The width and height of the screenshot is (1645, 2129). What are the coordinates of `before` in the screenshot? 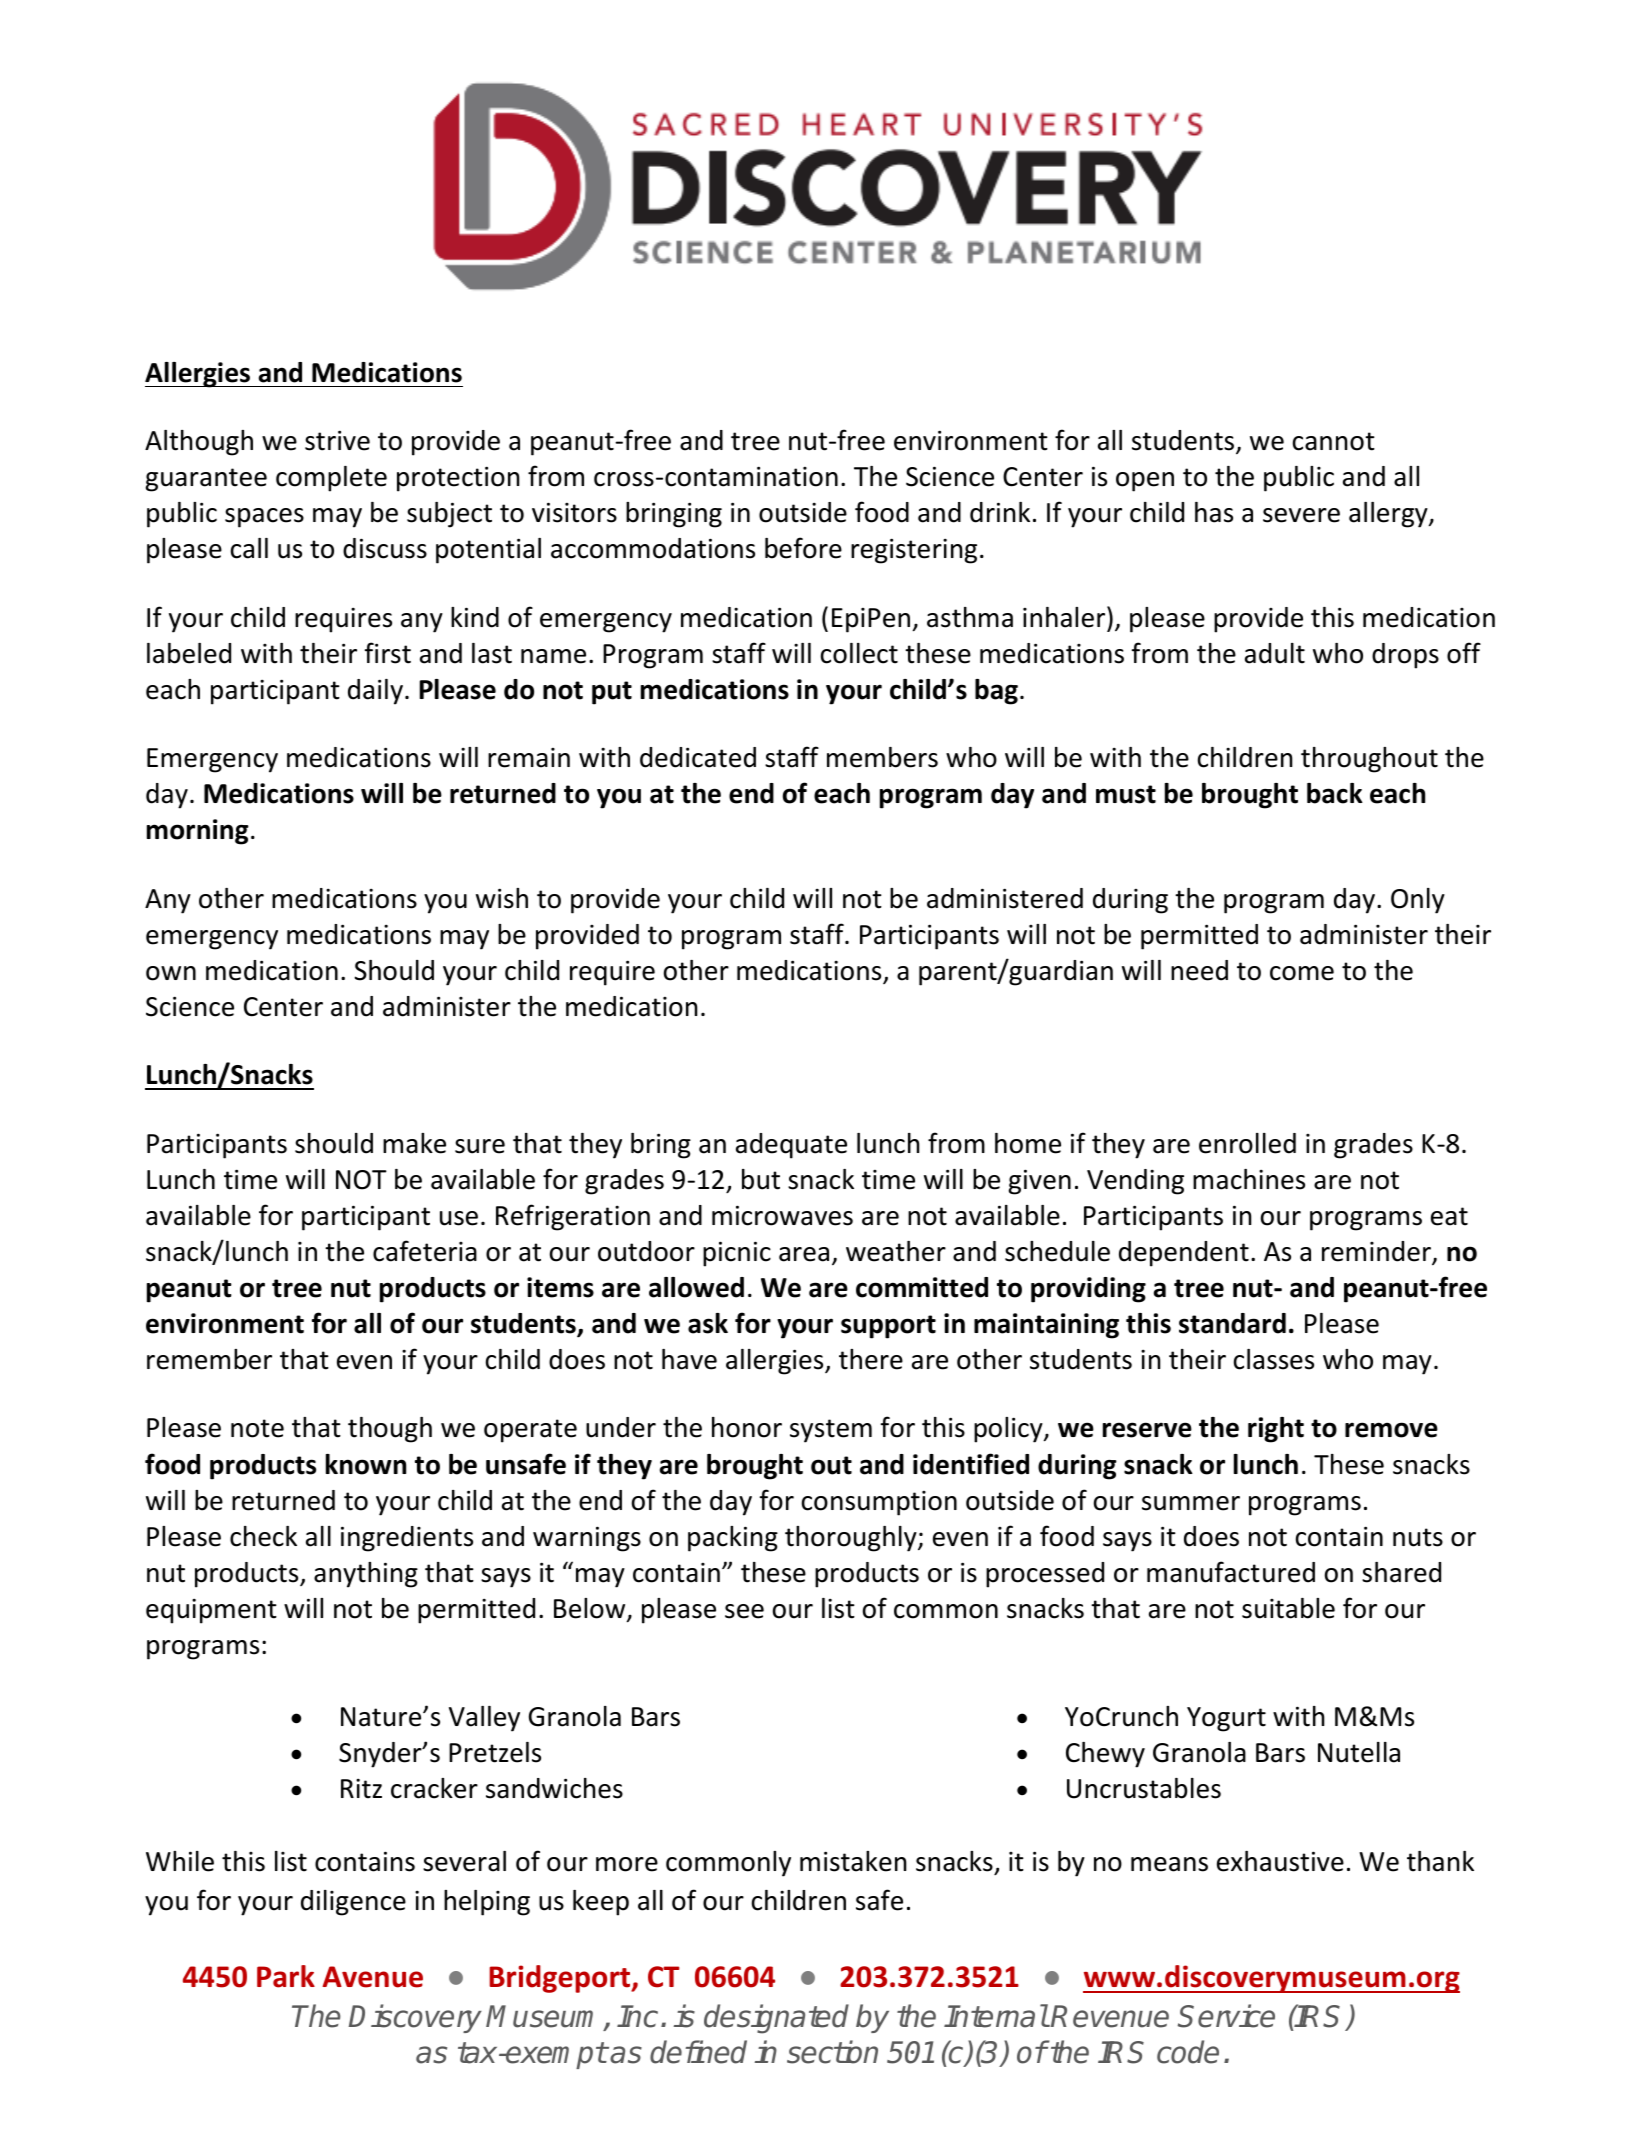 It's located at (803, 548).
